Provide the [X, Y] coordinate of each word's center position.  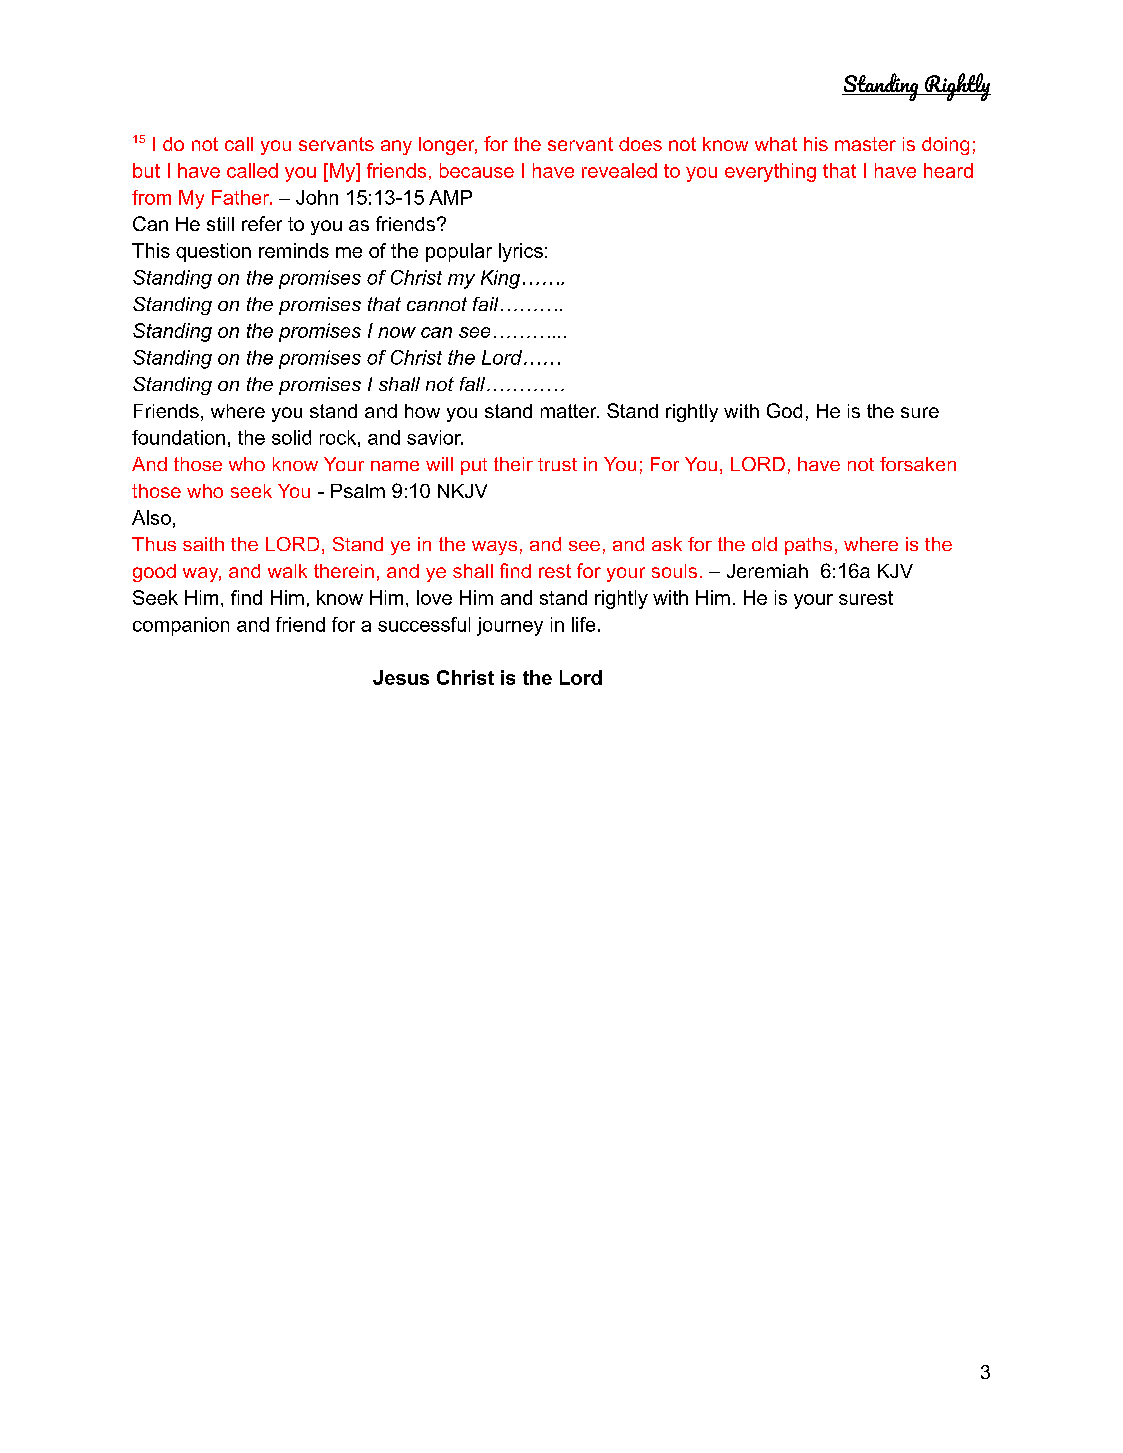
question [213, 252]
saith [203, 544]
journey [510, 626]
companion [181, 626]
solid [291, 437]
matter [570, 411]
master [865, 144]
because [477, 170]
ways [494, 548]
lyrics [521, 252]
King [500, 279]
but [146, 170]
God [784, 410]
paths [808, 546]
